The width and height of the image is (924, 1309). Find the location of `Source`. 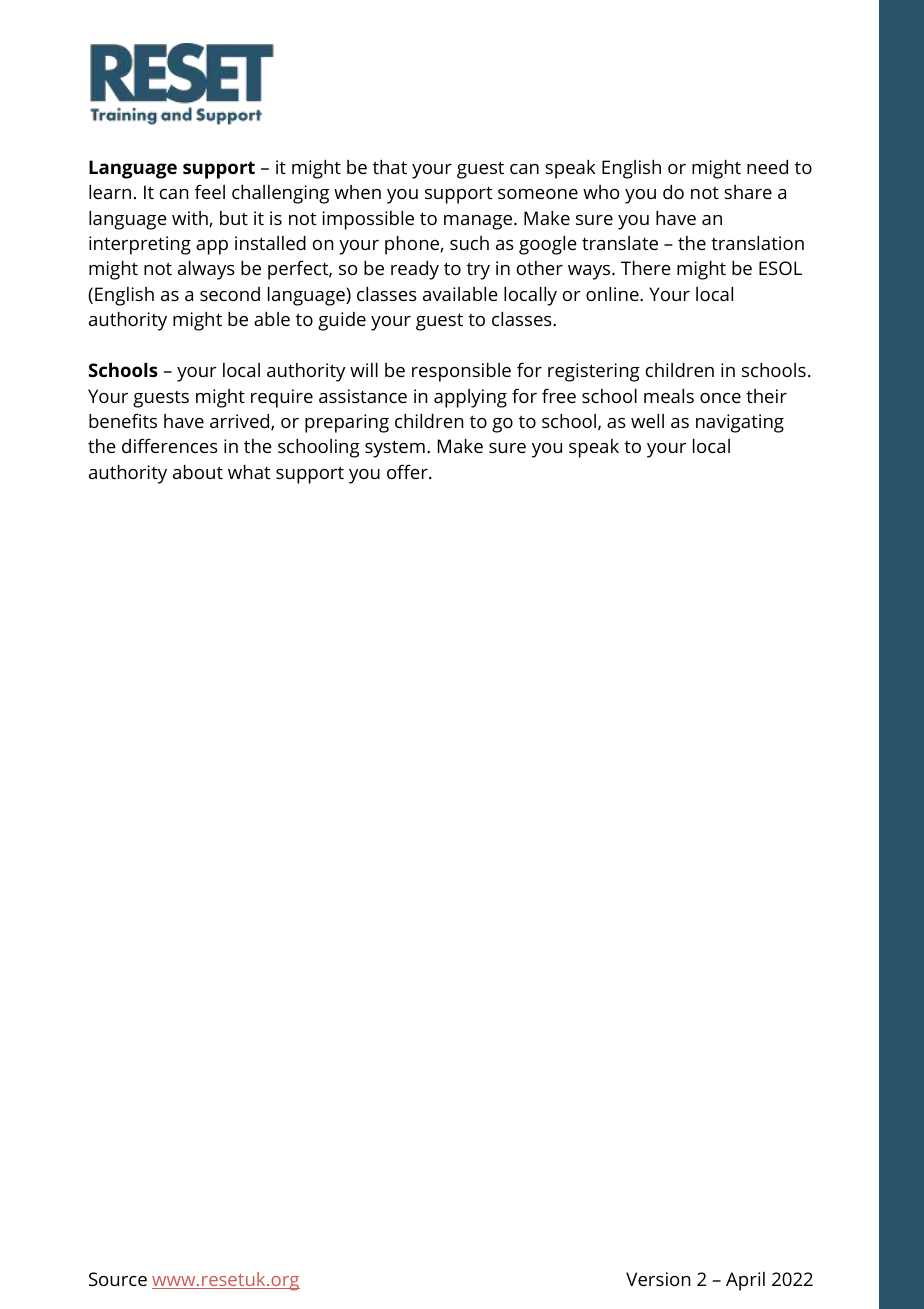

Source is located at coordinates (118, 1279).
